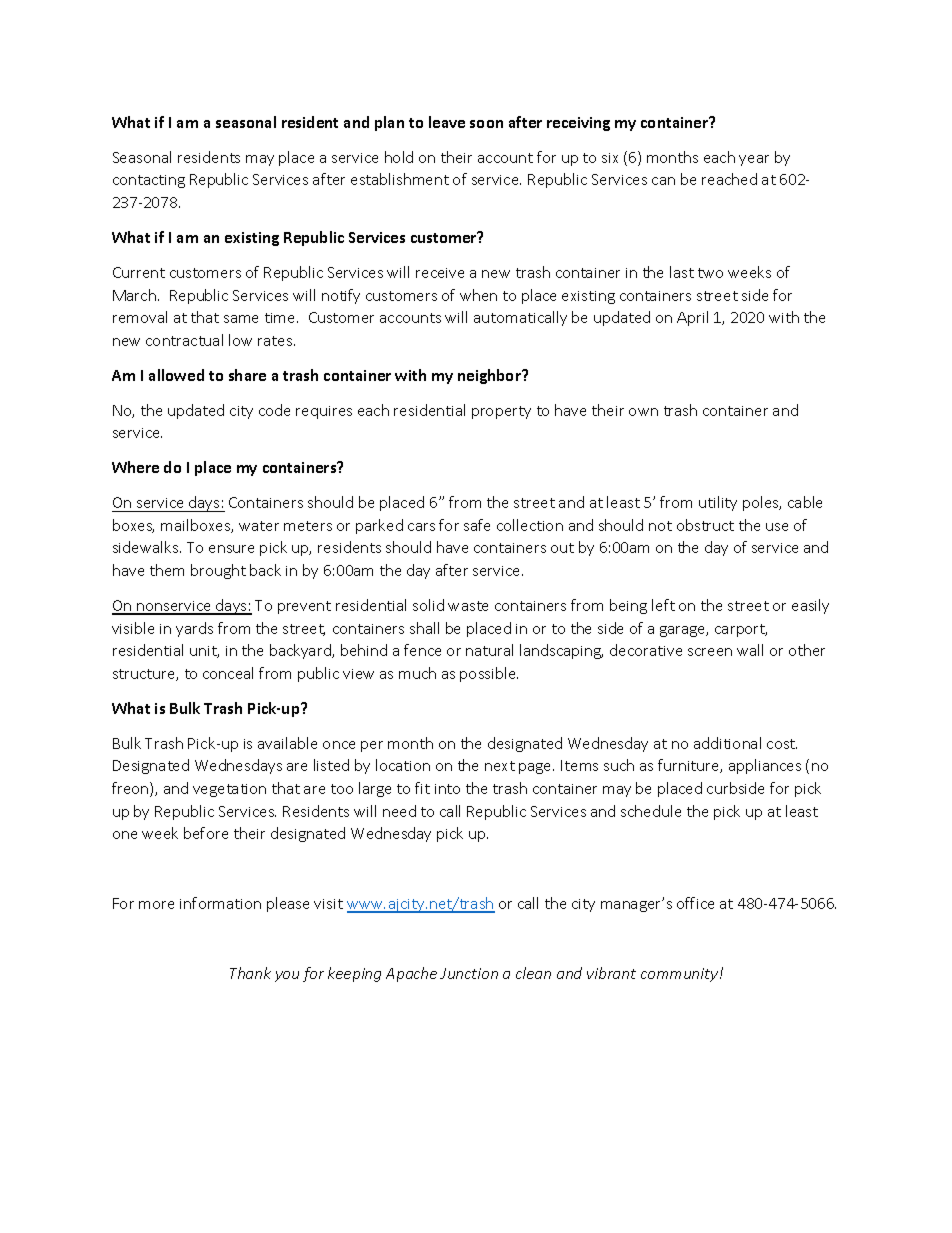  I want to click on year, so click(754, 160).
